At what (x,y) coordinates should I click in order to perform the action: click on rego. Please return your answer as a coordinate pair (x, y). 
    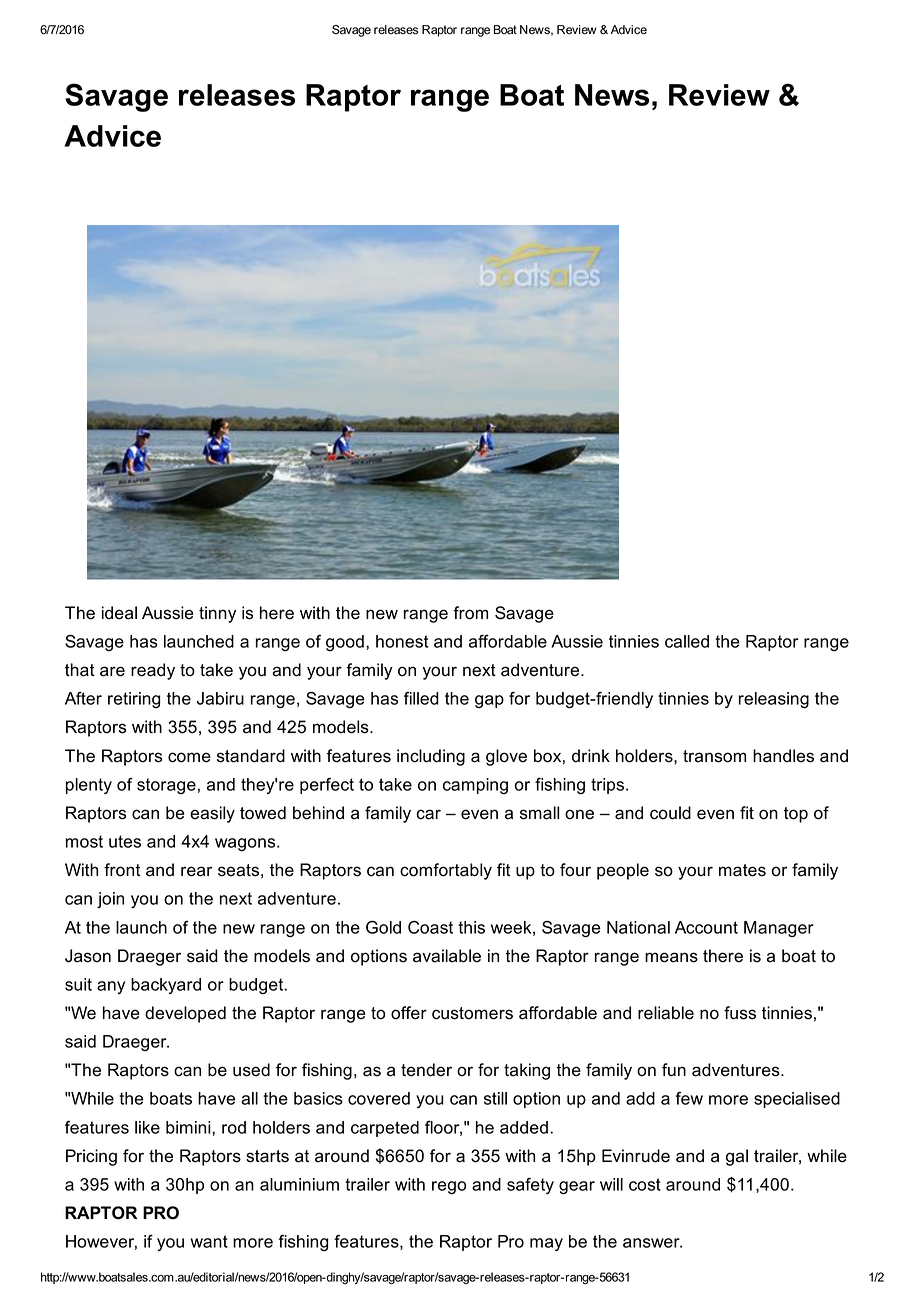
    Looking at the image, I should click on (449, 1188).
